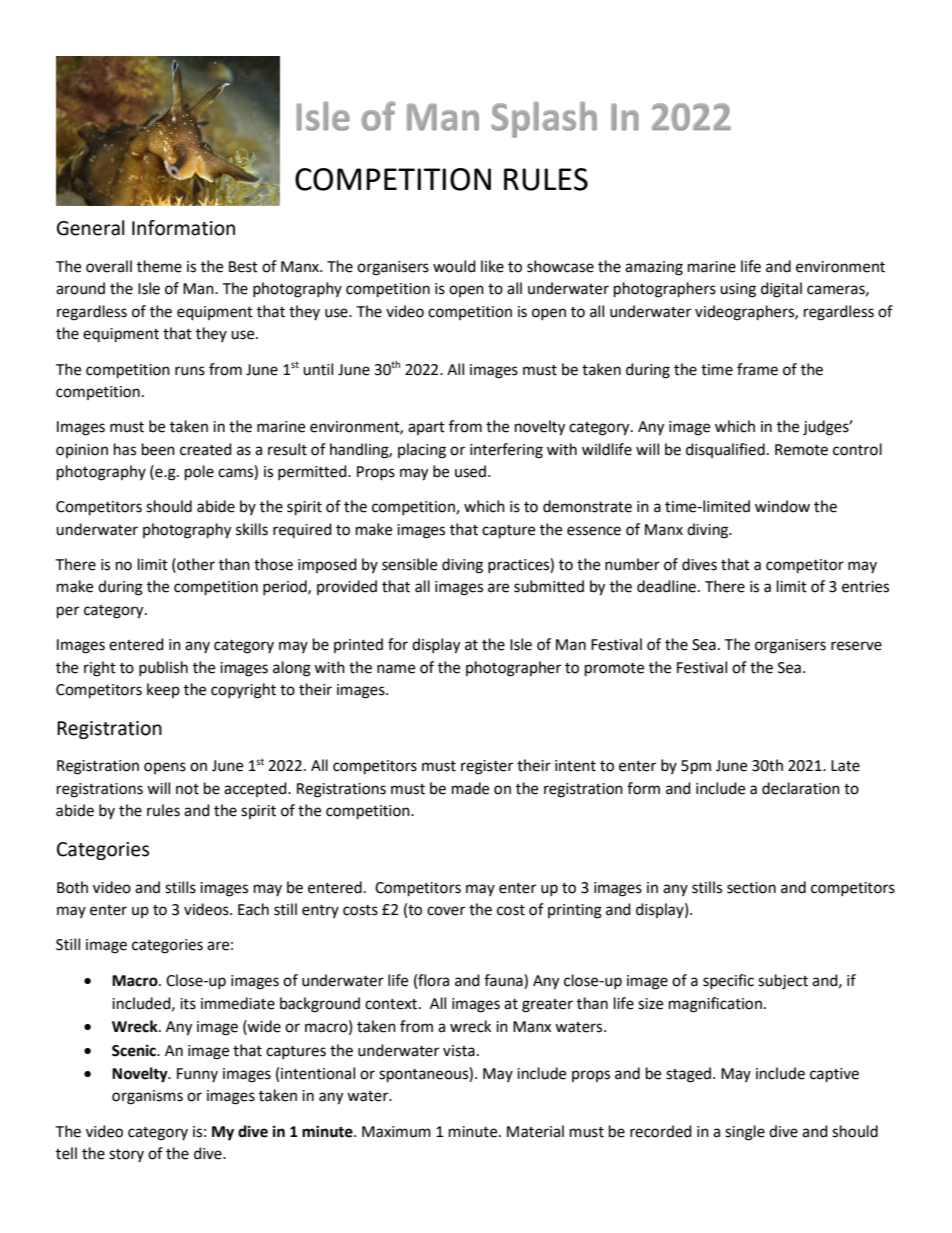 The image size is (952, 1233). Describe the element at coordinates (195, 564) in the screenshot. I see `other` at that location.
